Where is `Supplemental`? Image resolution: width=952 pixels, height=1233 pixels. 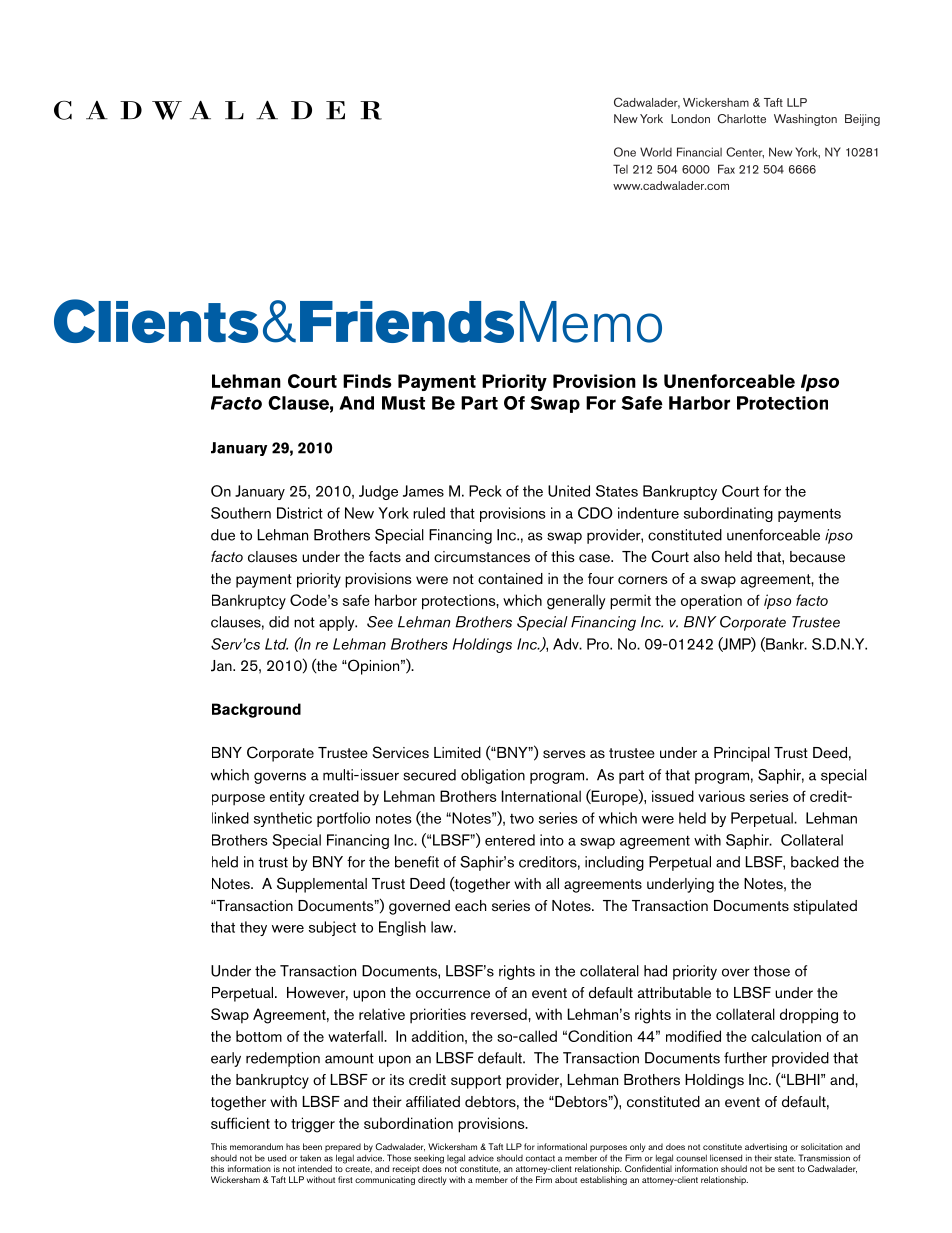 Supplemental is located at coordinates (322, 885).
